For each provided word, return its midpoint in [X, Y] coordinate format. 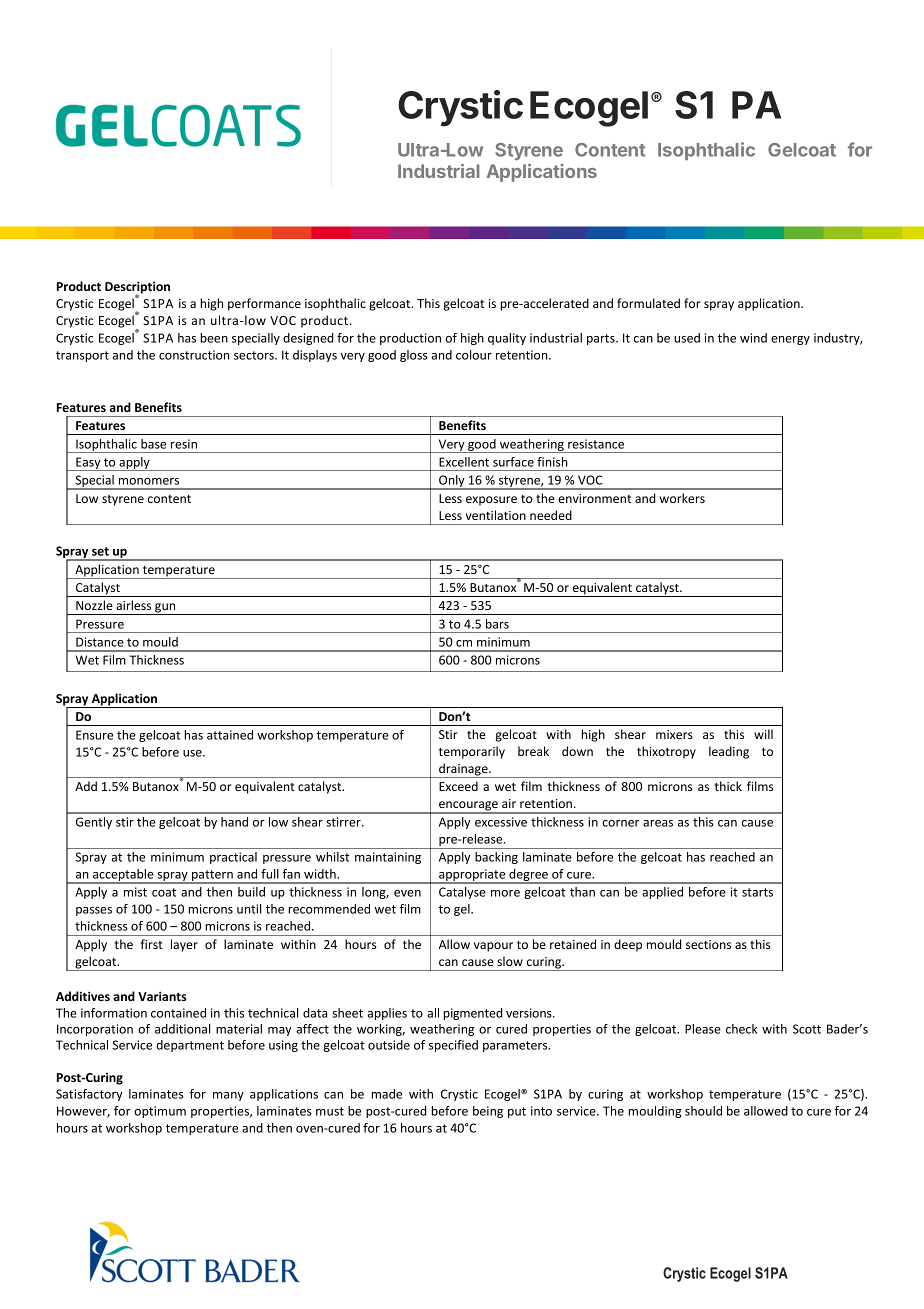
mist [135, 892]
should [703, 1111]
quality [507, 339]
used [687, 338]
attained [230, 735]
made [386, 1094]
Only [452, 482]
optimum [160, 1112]
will [763, 734]
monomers [149, 481]
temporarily [472, 752]
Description [137, 288]
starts [757, 892]
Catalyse [462, 893]
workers [682, 498]
